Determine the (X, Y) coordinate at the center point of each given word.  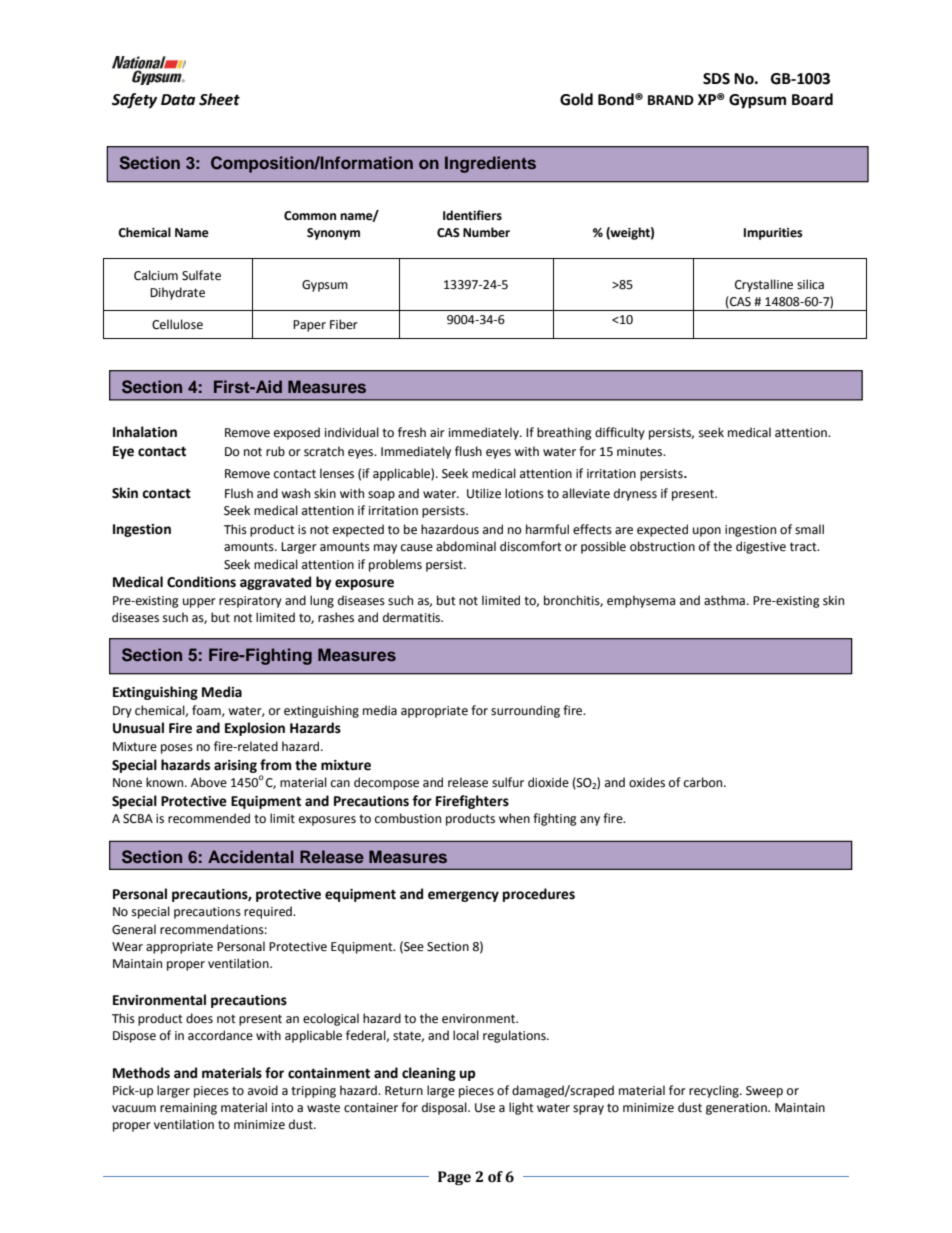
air (437, 432)
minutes (641, 452)
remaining (188, 1109)
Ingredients (490, 164)
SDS (716, 79)
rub (275, 451)
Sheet (219, 99)
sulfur (508, 782)
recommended (209, 818)
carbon (704, 782)
